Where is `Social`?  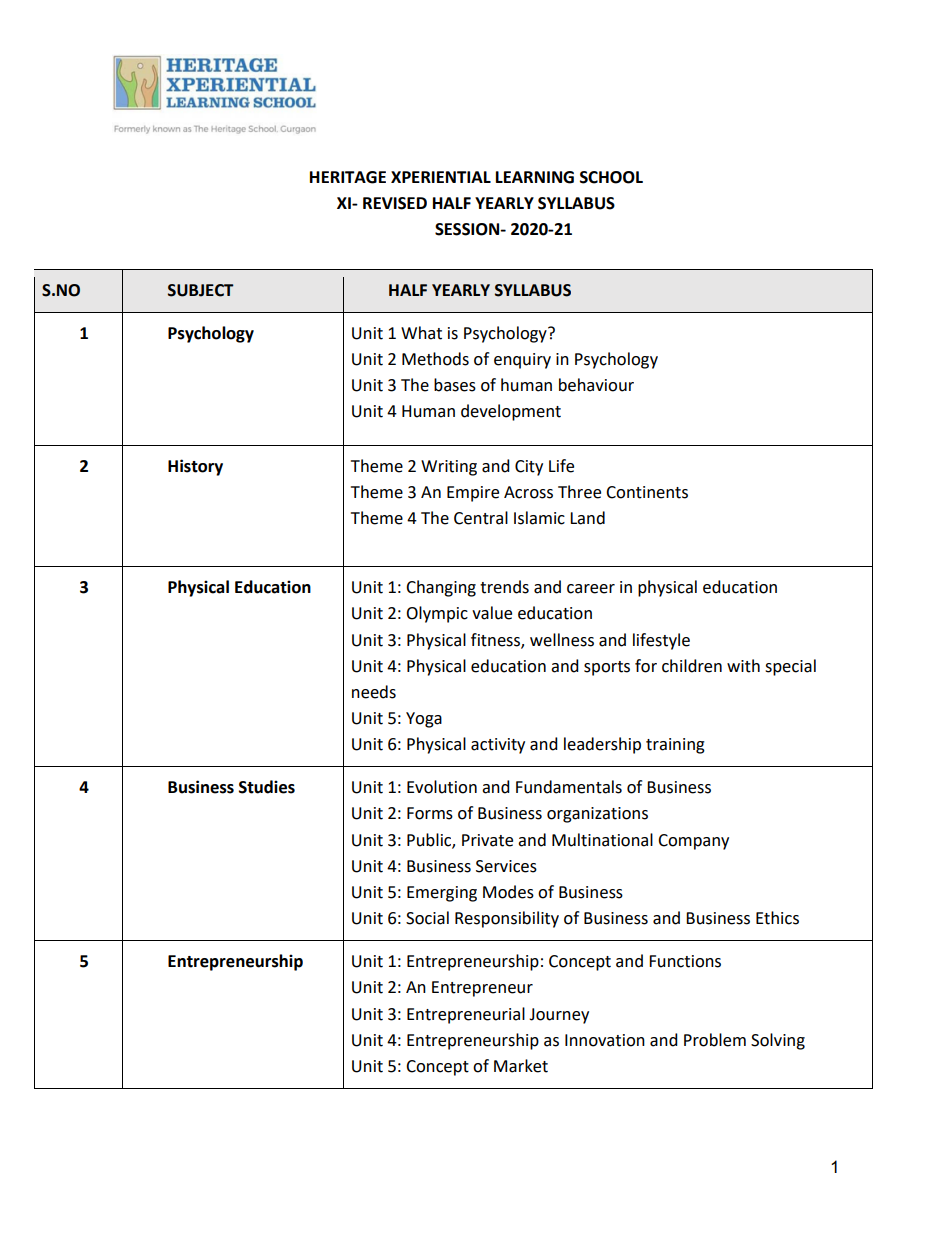
Social is located at coordinates (427, 918).
